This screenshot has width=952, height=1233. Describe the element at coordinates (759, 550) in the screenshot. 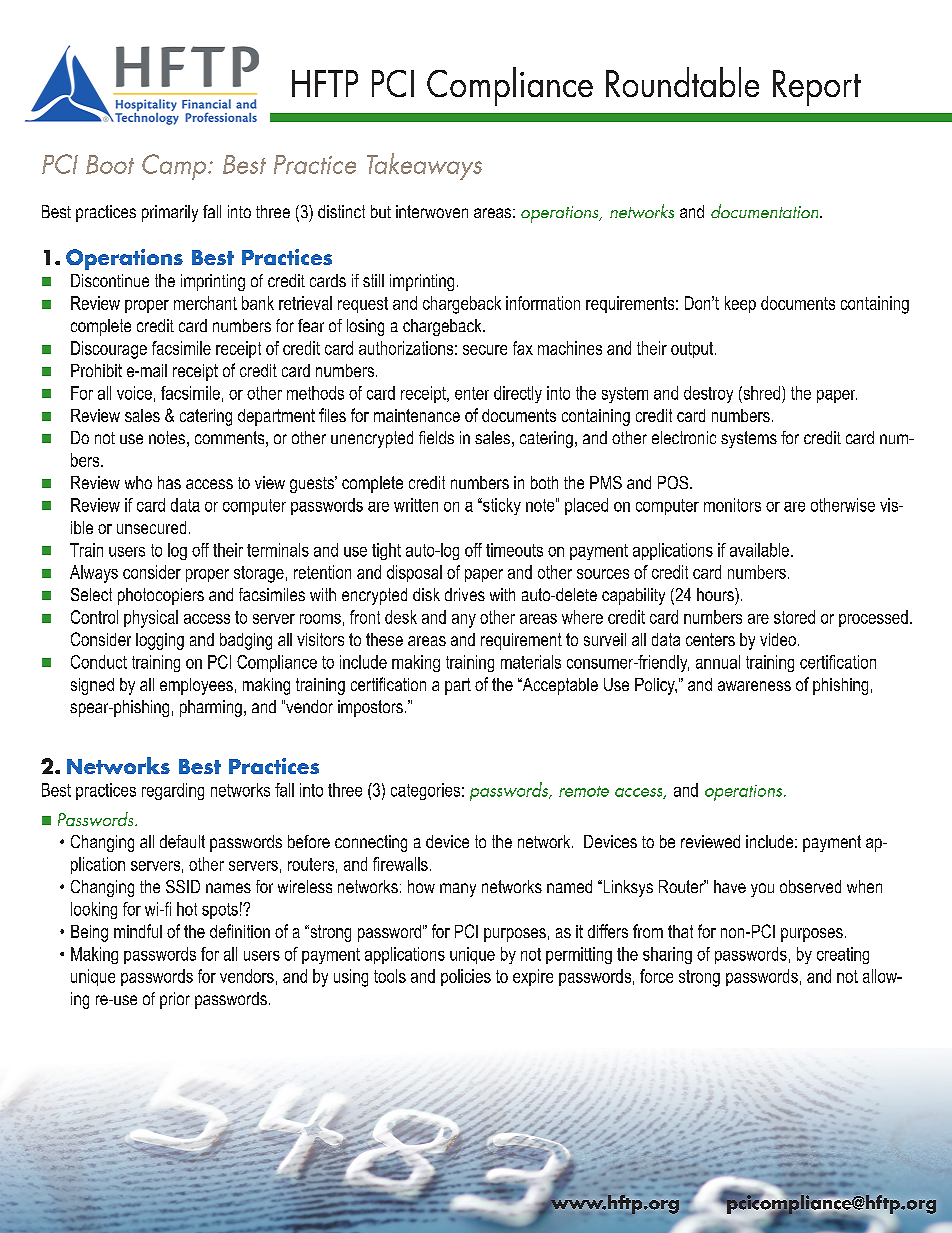

I see `available` at that location.
